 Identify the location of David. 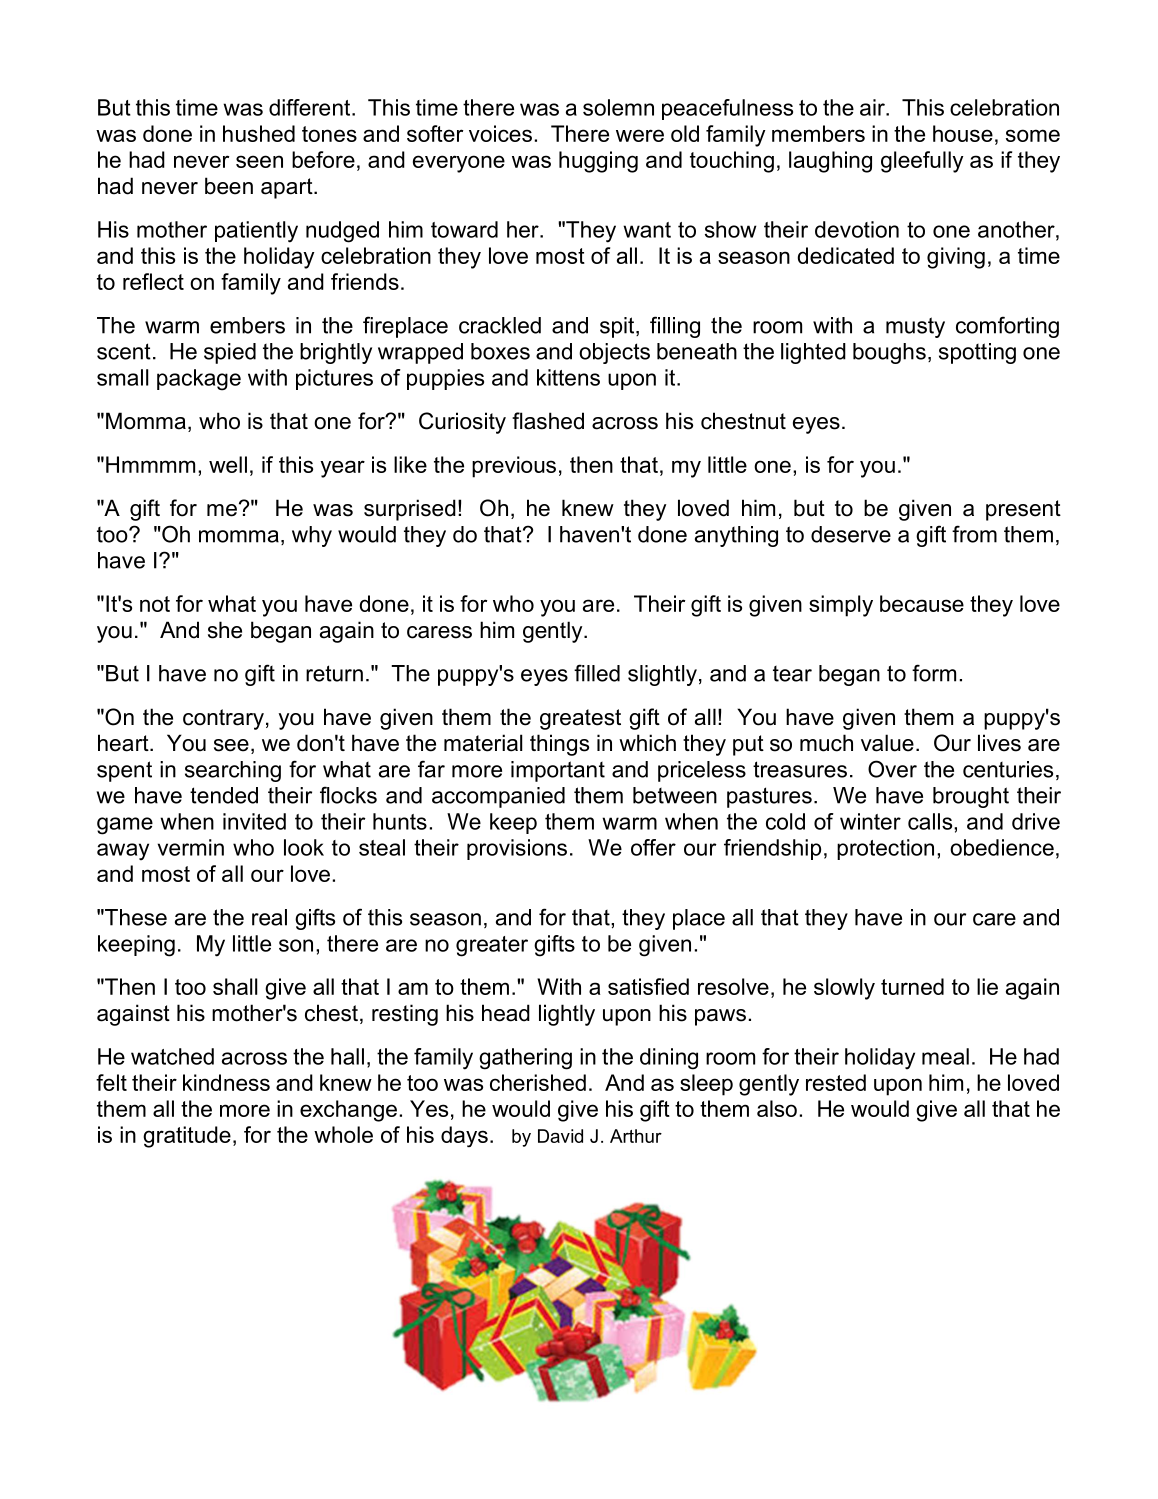
(560, 1136).
